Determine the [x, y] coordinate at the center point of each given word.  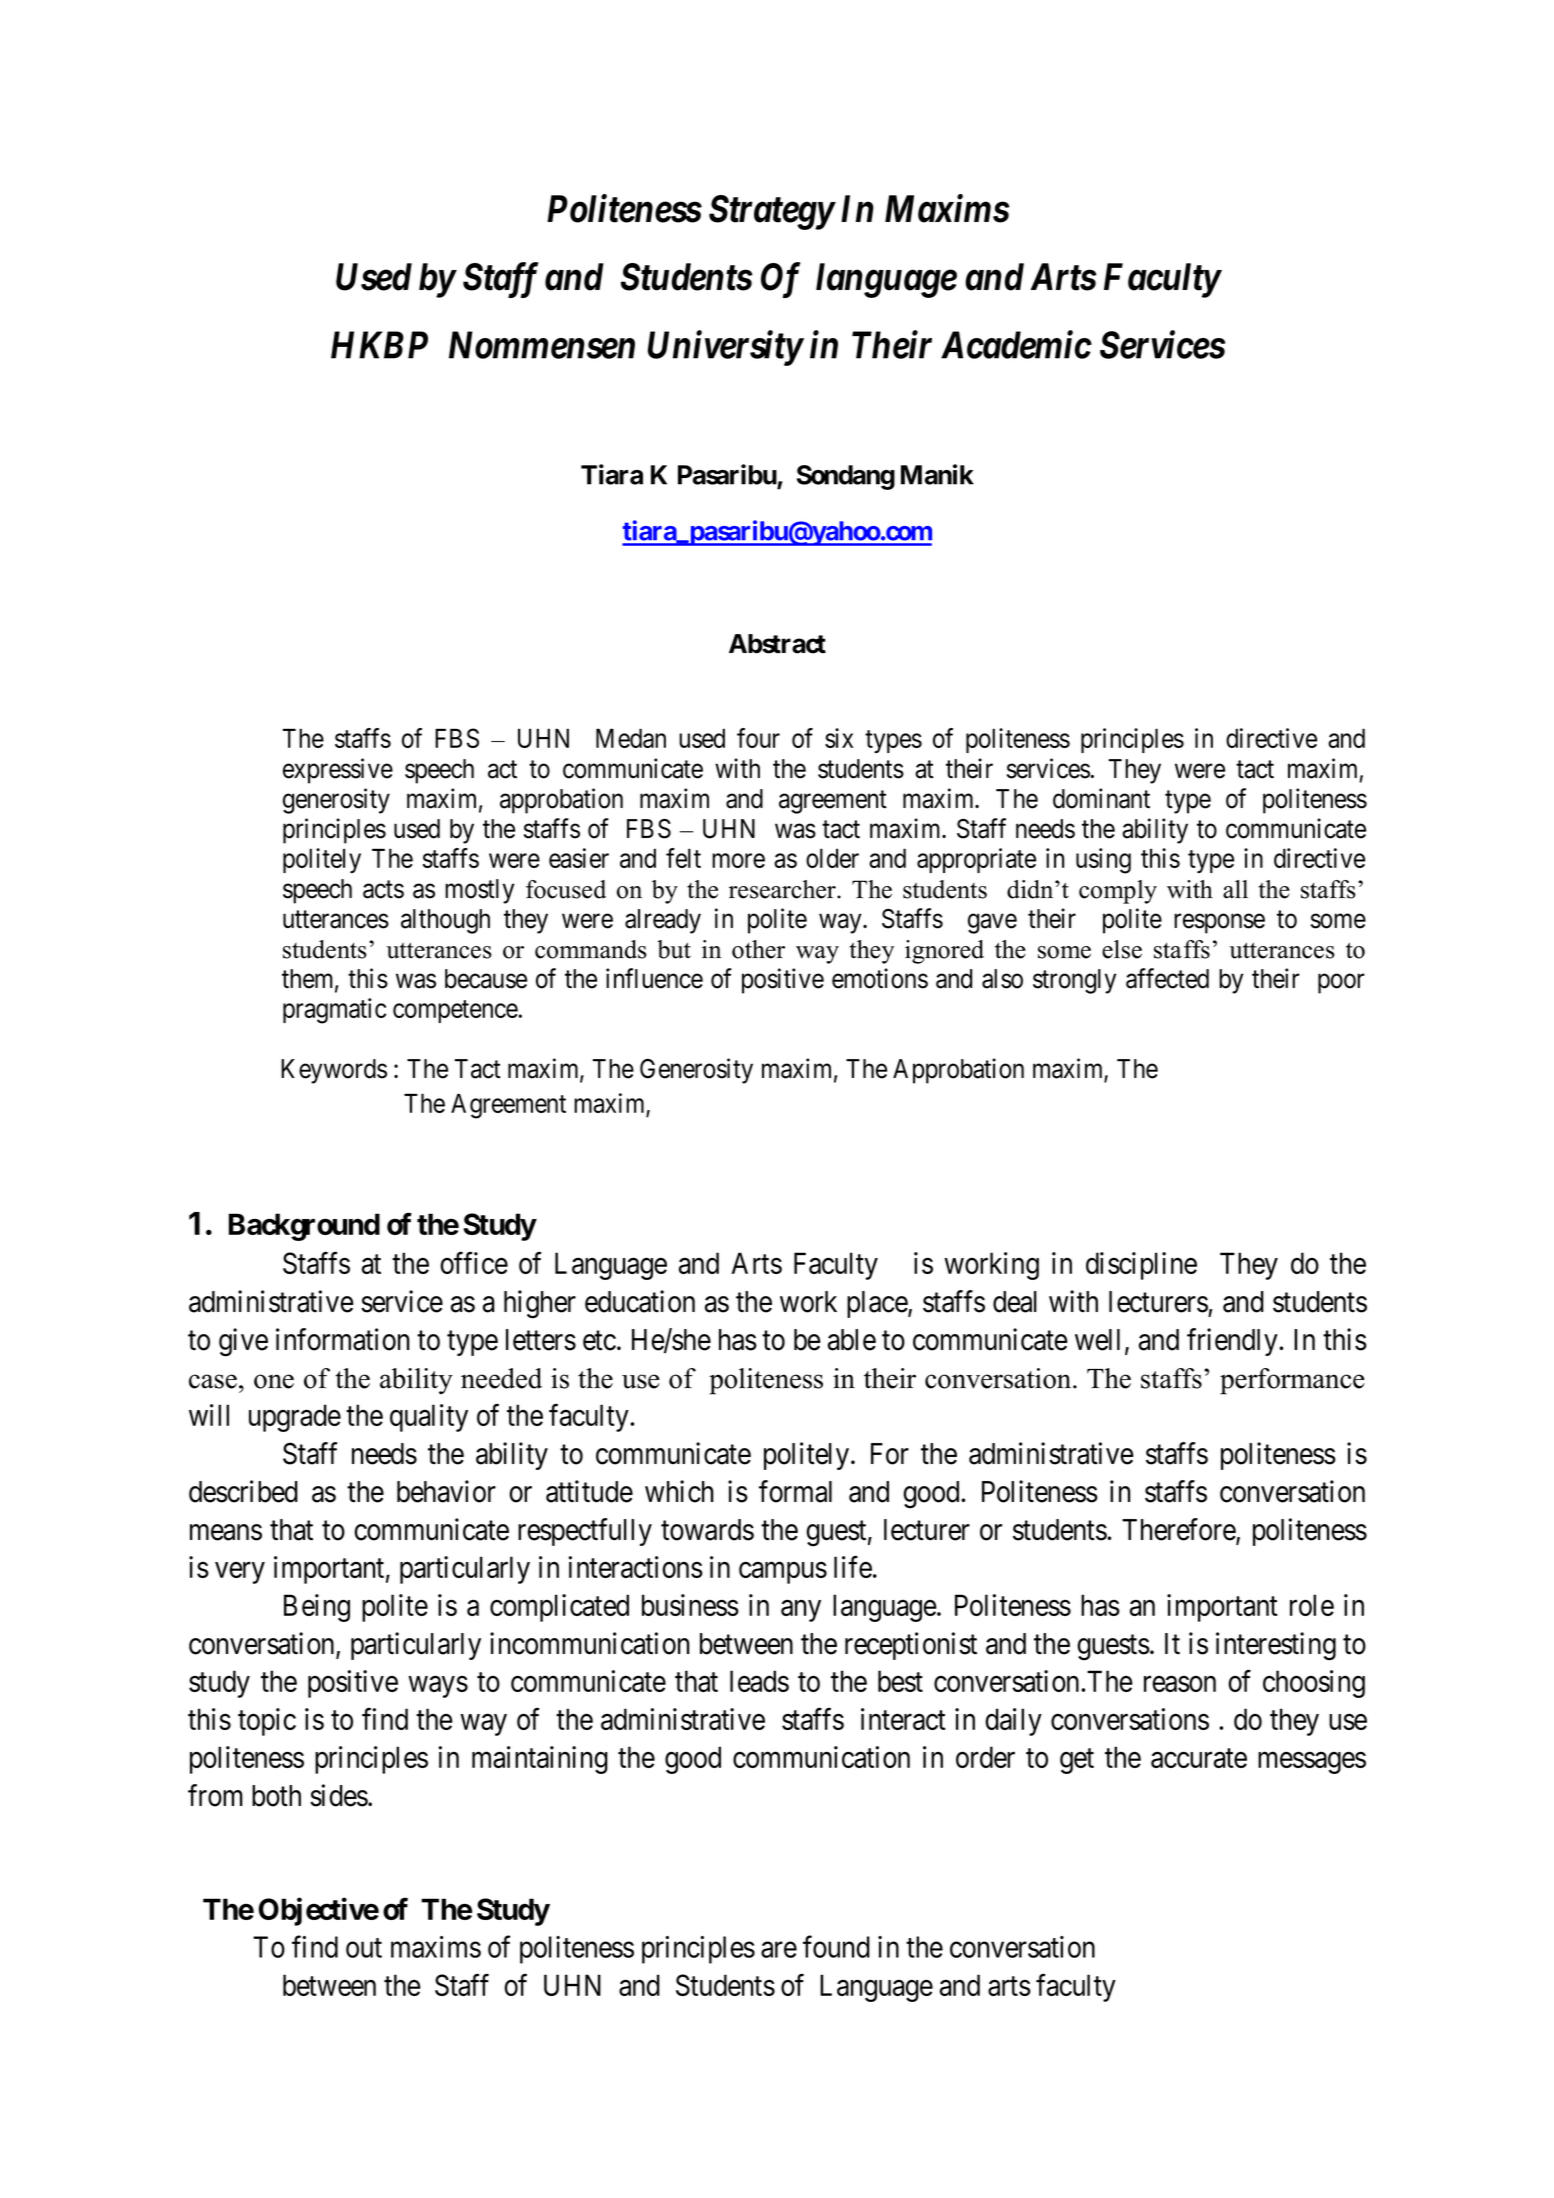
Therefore [1179, 1530]
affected [1167, 978]
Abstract [777, 644]
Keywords [334, 1071]
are [779, 1950]
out [364, 1948]
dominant [1101, 798]
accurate [1199, 1758]
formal [795, 1491]
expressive [338, 771]
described [243, 1491]
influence [654, 978]
